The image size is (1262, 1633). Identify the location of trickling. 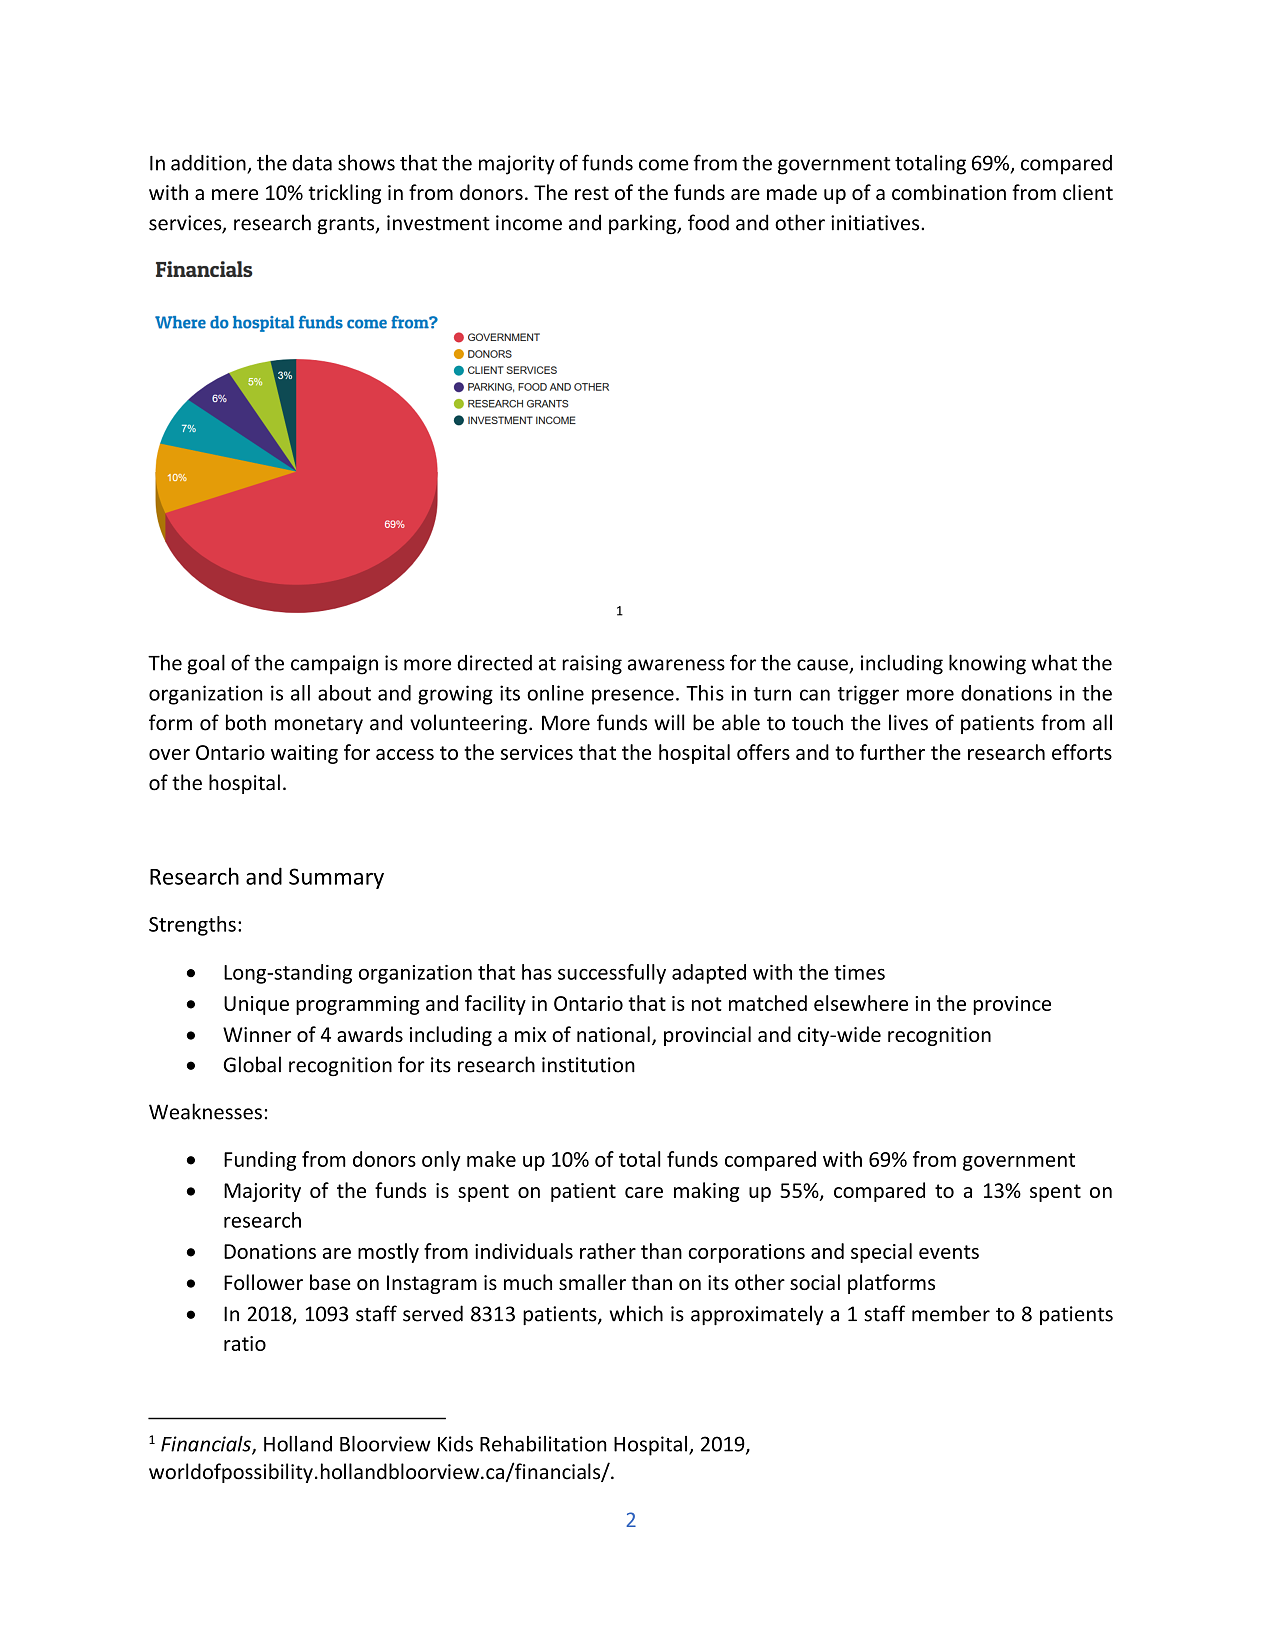
(344, 194).
